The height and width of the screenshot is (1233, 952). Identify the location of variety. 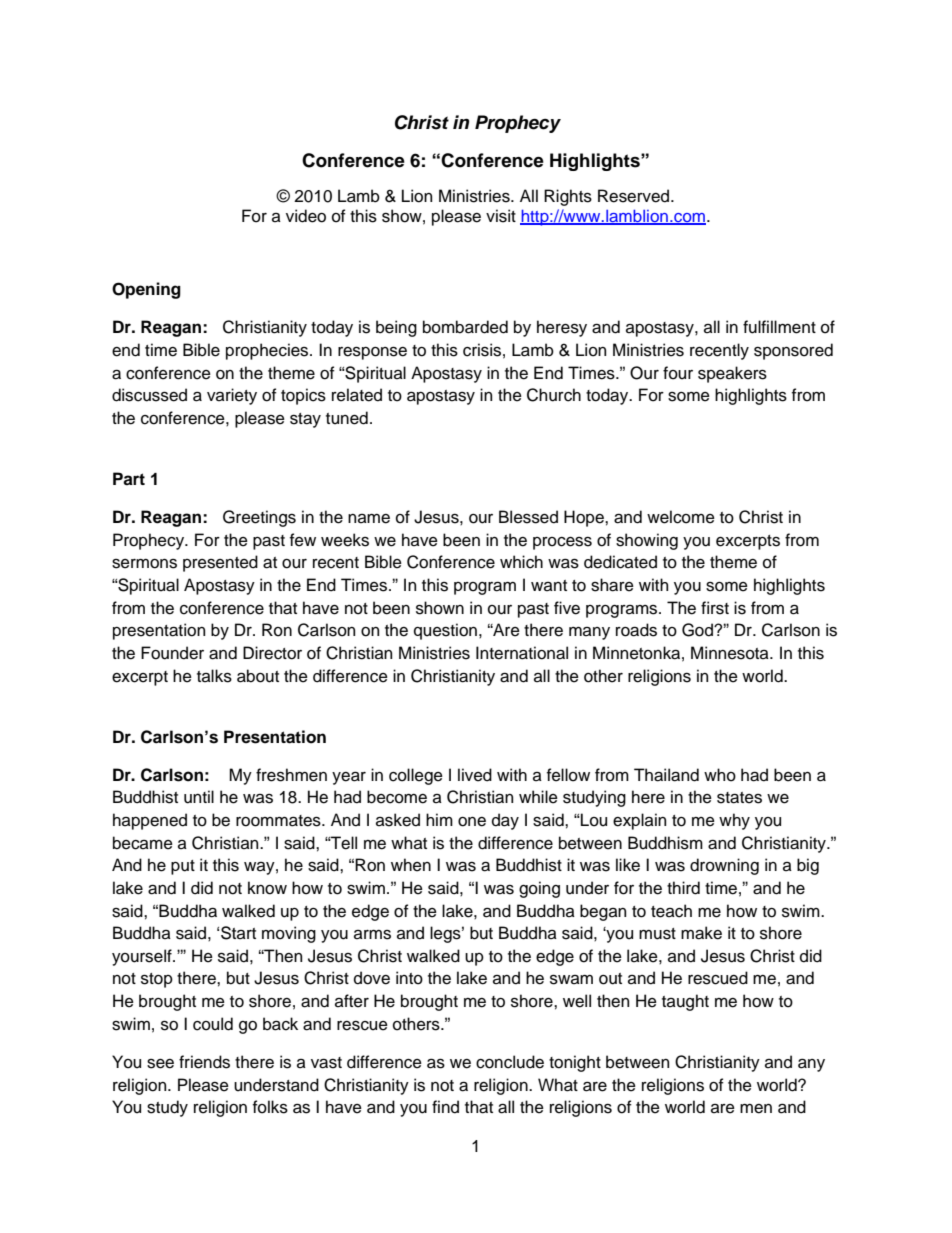
(232, 396).
